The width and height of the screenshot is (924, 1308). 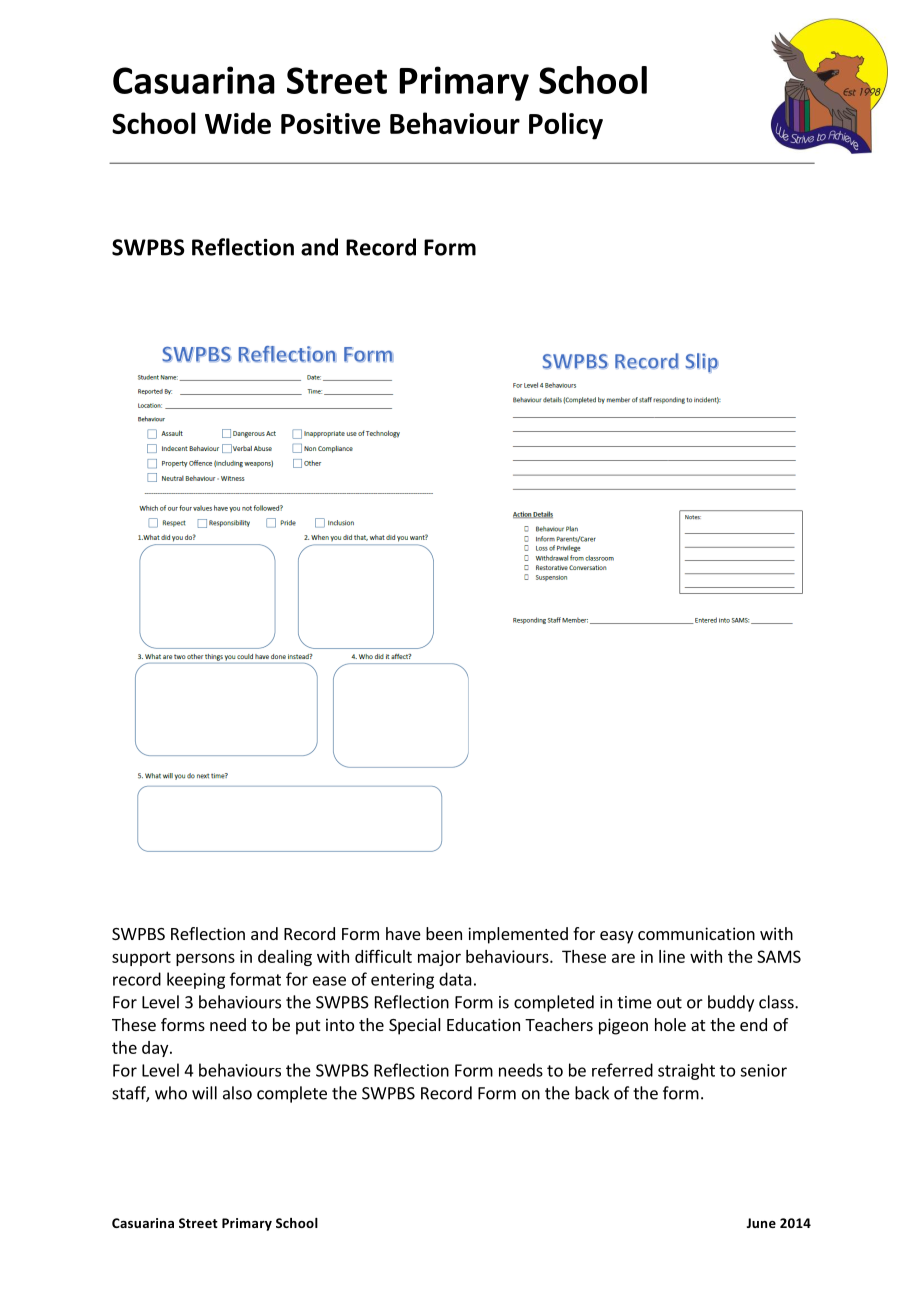 I want to click on Wide, so click(x=238, y=123).
